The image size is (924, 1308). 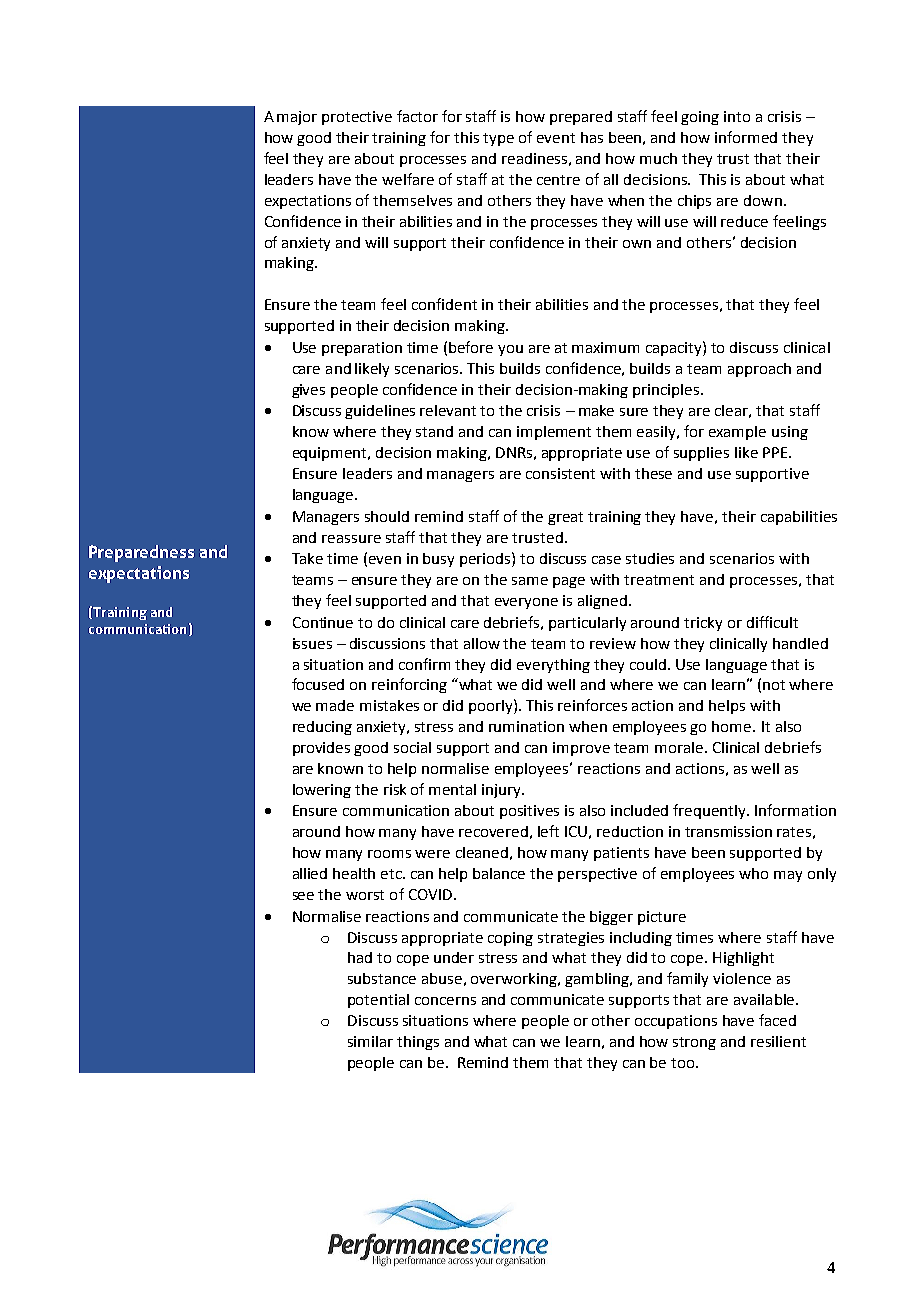 What do you see at coordinates (776, 452) in the screenshot?
I see `PPE` at bounding box center [776, 452].
